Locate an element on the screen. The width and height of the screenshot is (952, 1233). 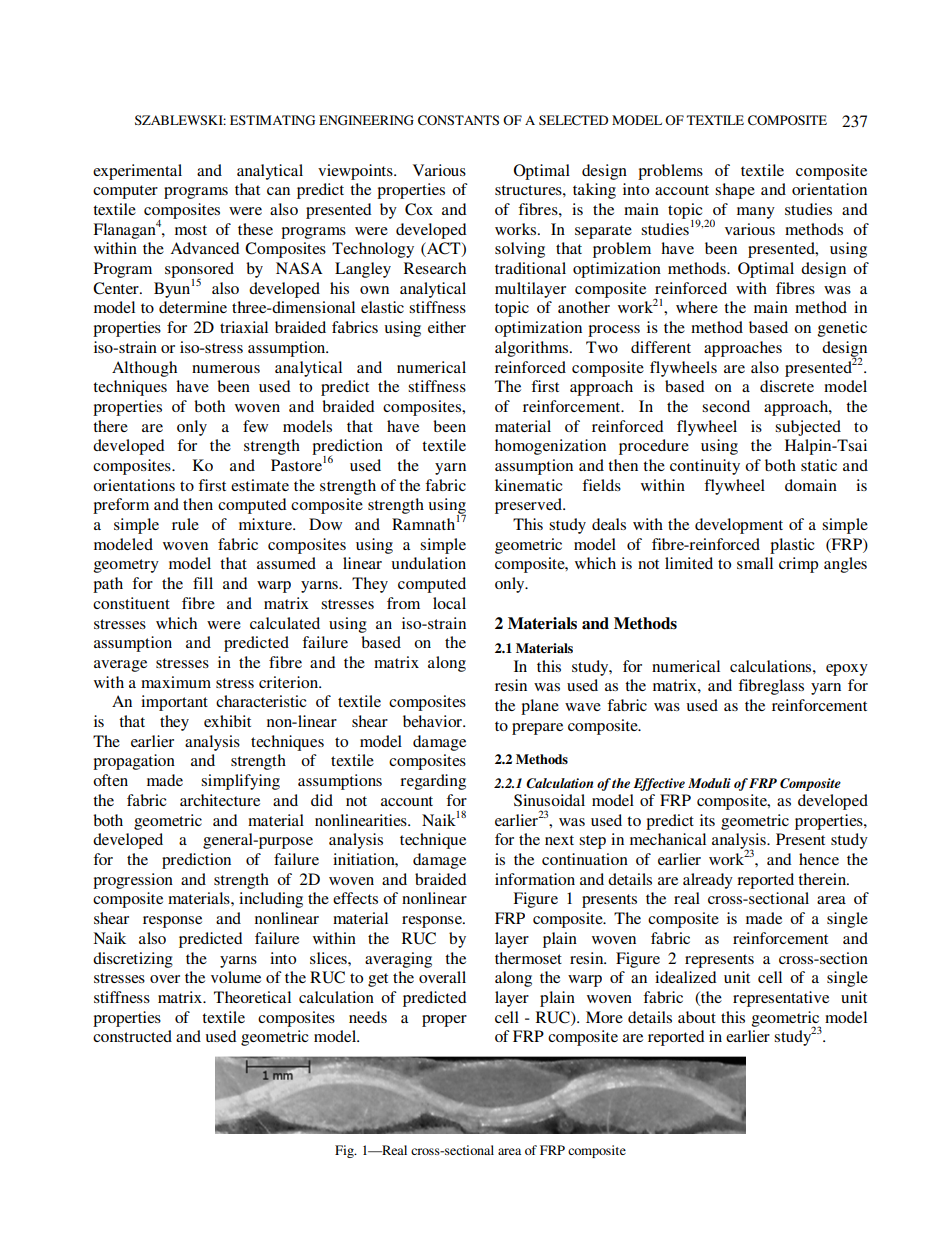
small is located at coordinates (755, 563).
